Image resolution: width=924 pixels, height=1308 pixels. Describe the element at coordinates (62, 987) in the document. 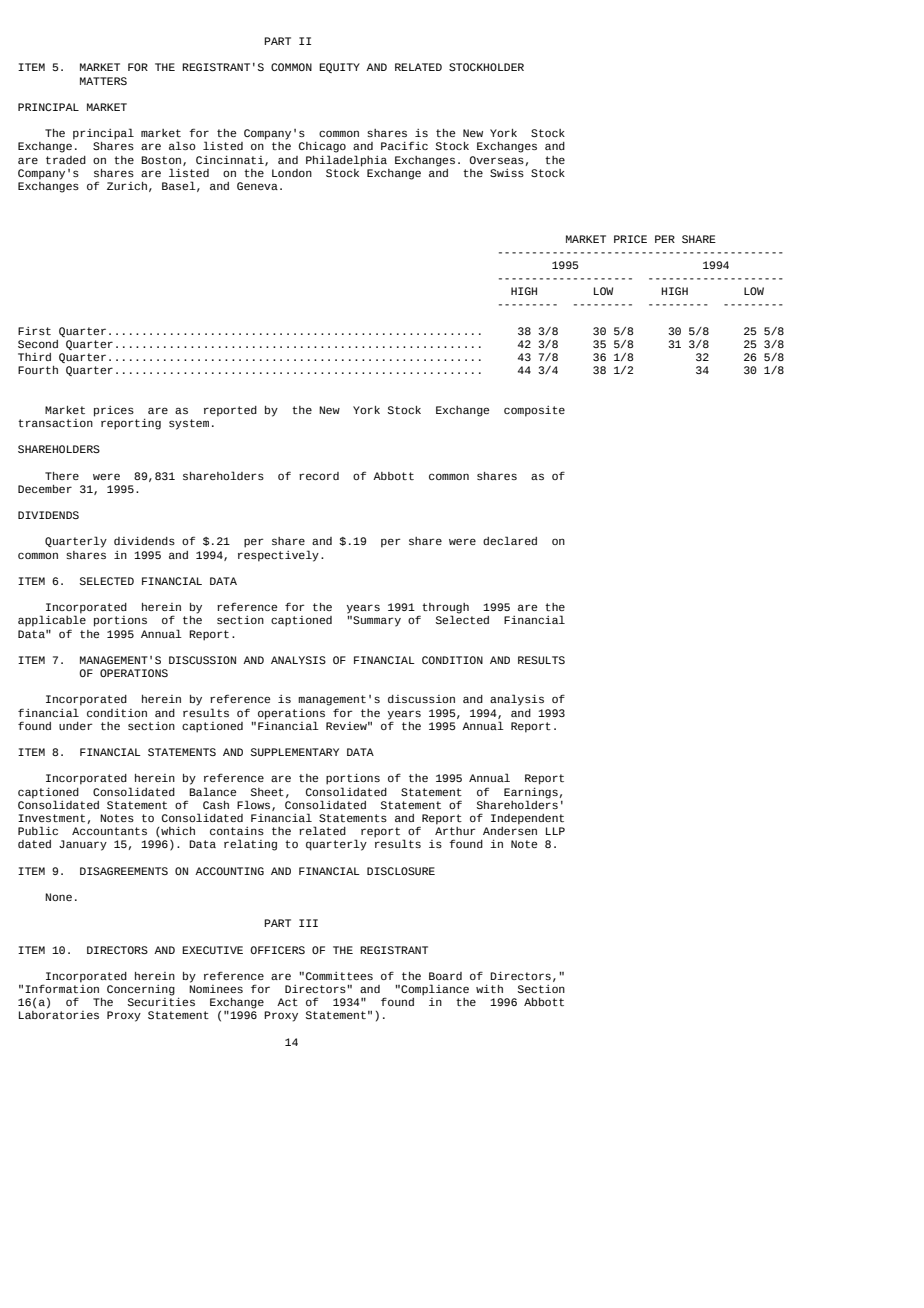

I see `Information` at that location.
